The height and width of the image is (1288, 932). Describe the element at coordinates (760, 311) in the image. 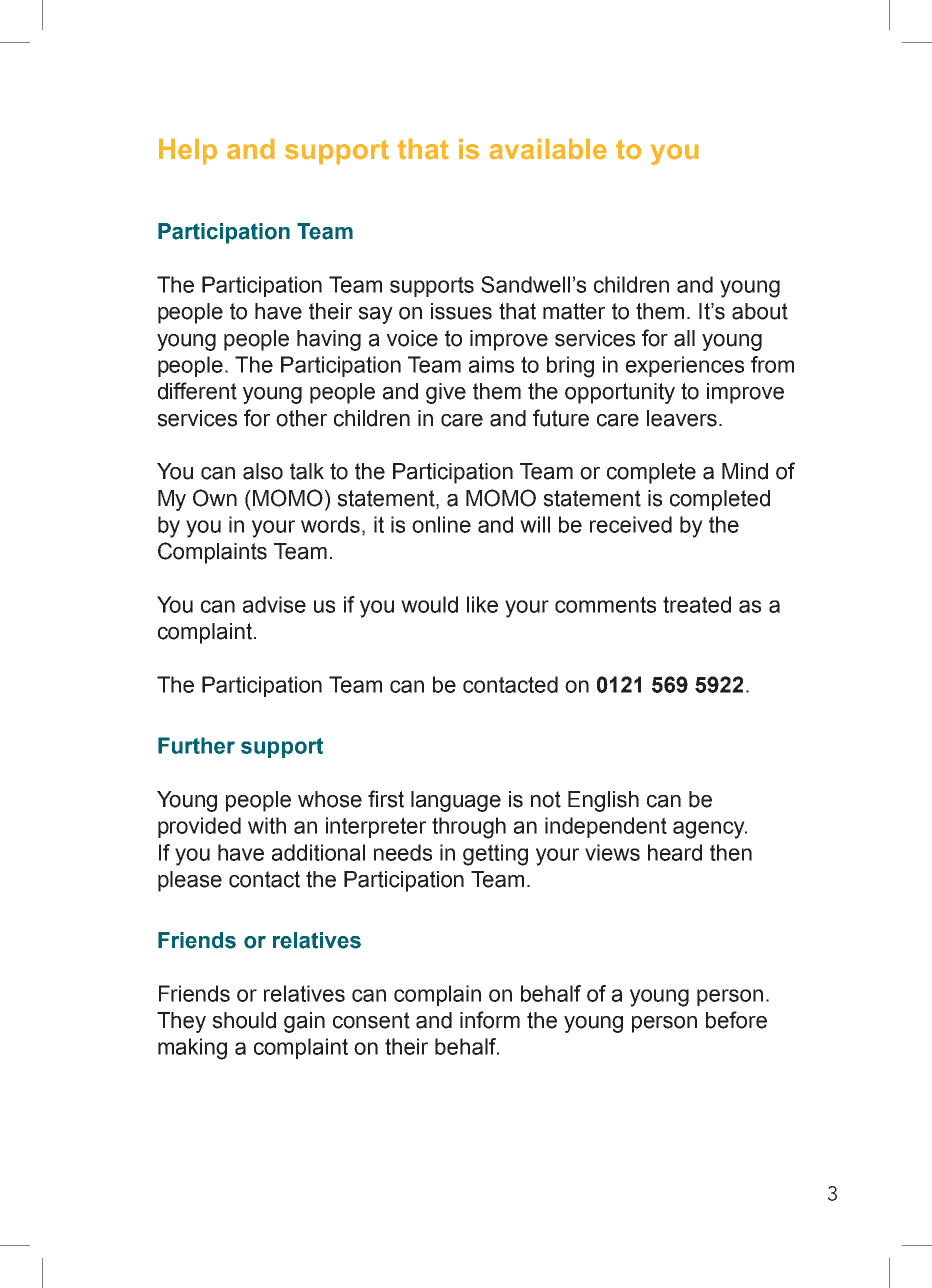

I see `about` at that location.
